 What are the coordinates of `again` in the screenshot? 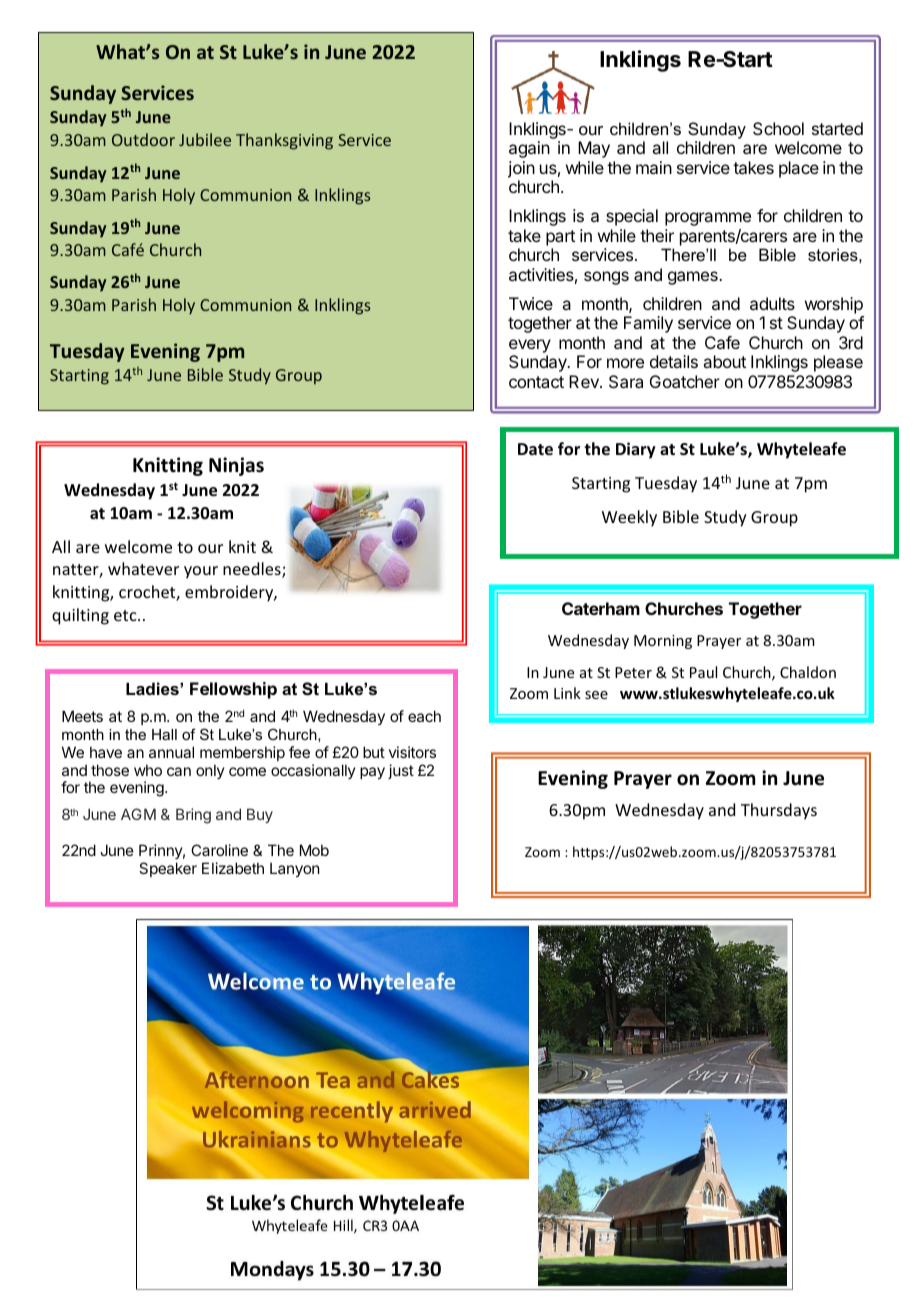 It's located at (529, 149).
